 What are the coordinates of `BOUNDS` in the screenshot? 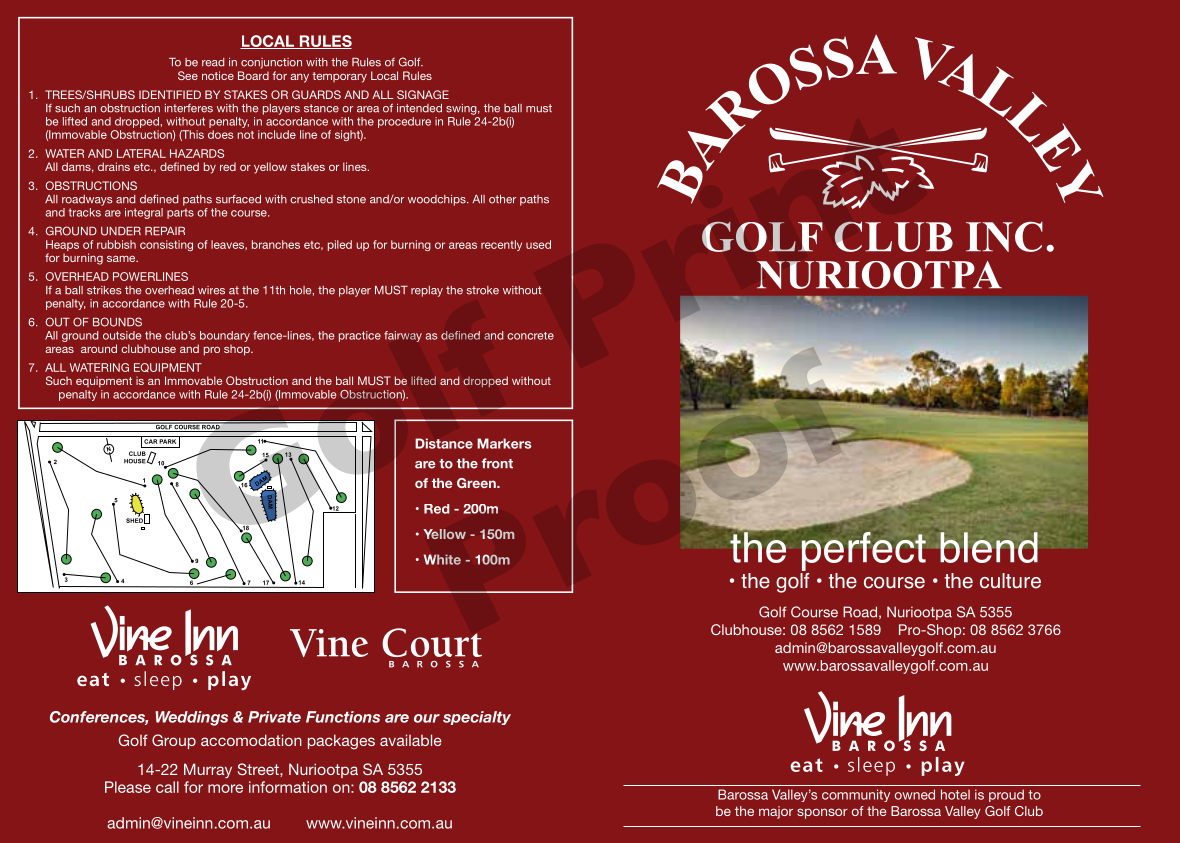 It's located at (117, 322).
